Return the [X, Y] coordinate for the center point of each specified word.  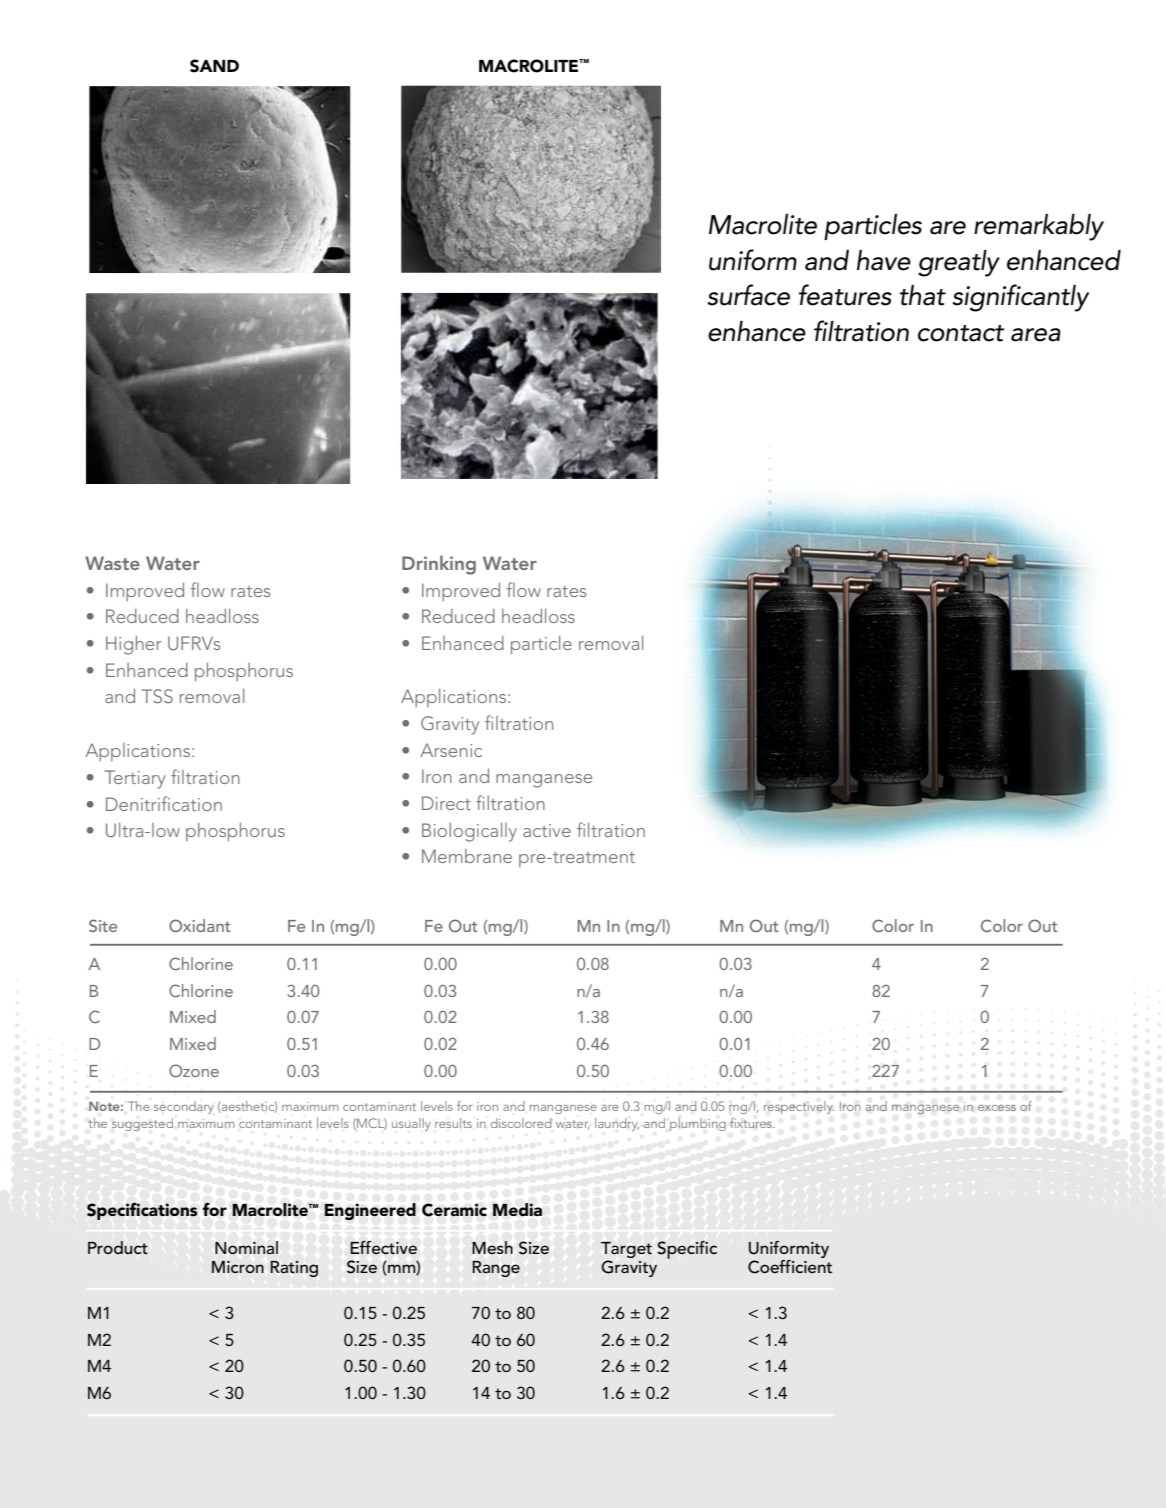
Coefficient [790, 1267]
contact [961, 333]
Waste [112, 563]
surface [748, 295]
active [547, 830]
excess [997, 1108]
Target [626, 1251]
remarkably [1039, 227]
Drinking [439, 565]
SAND [214, 66]
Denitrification [164, 803]
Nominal [246, 1247]
